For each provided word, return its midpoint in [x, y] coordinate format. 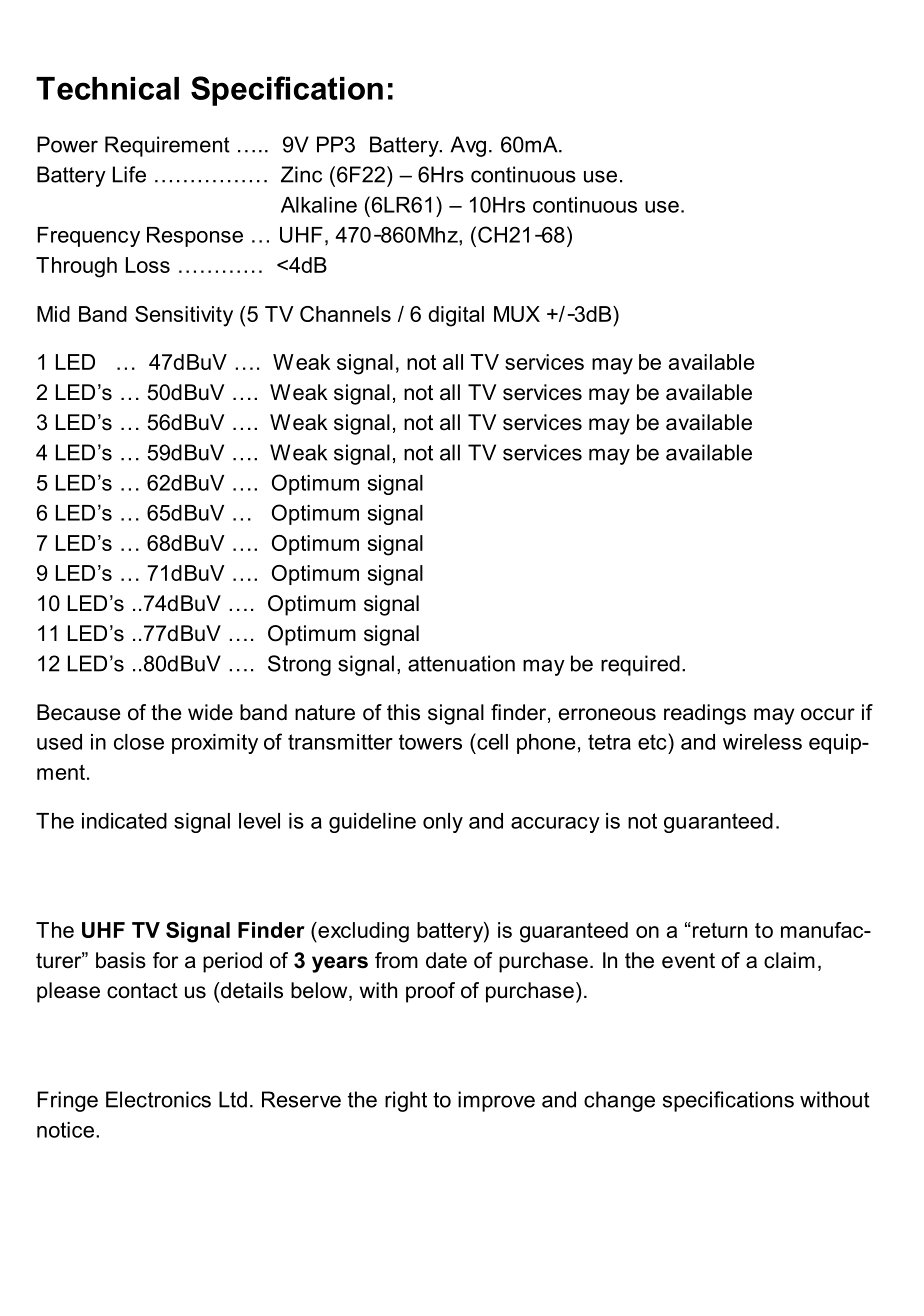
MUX [517, 314]
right [406, 1101]
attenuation [461, 663]
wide [210, 712]
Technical [107, 88]
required [640, 665]
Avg [468, 146]
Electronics [158, 1099]
